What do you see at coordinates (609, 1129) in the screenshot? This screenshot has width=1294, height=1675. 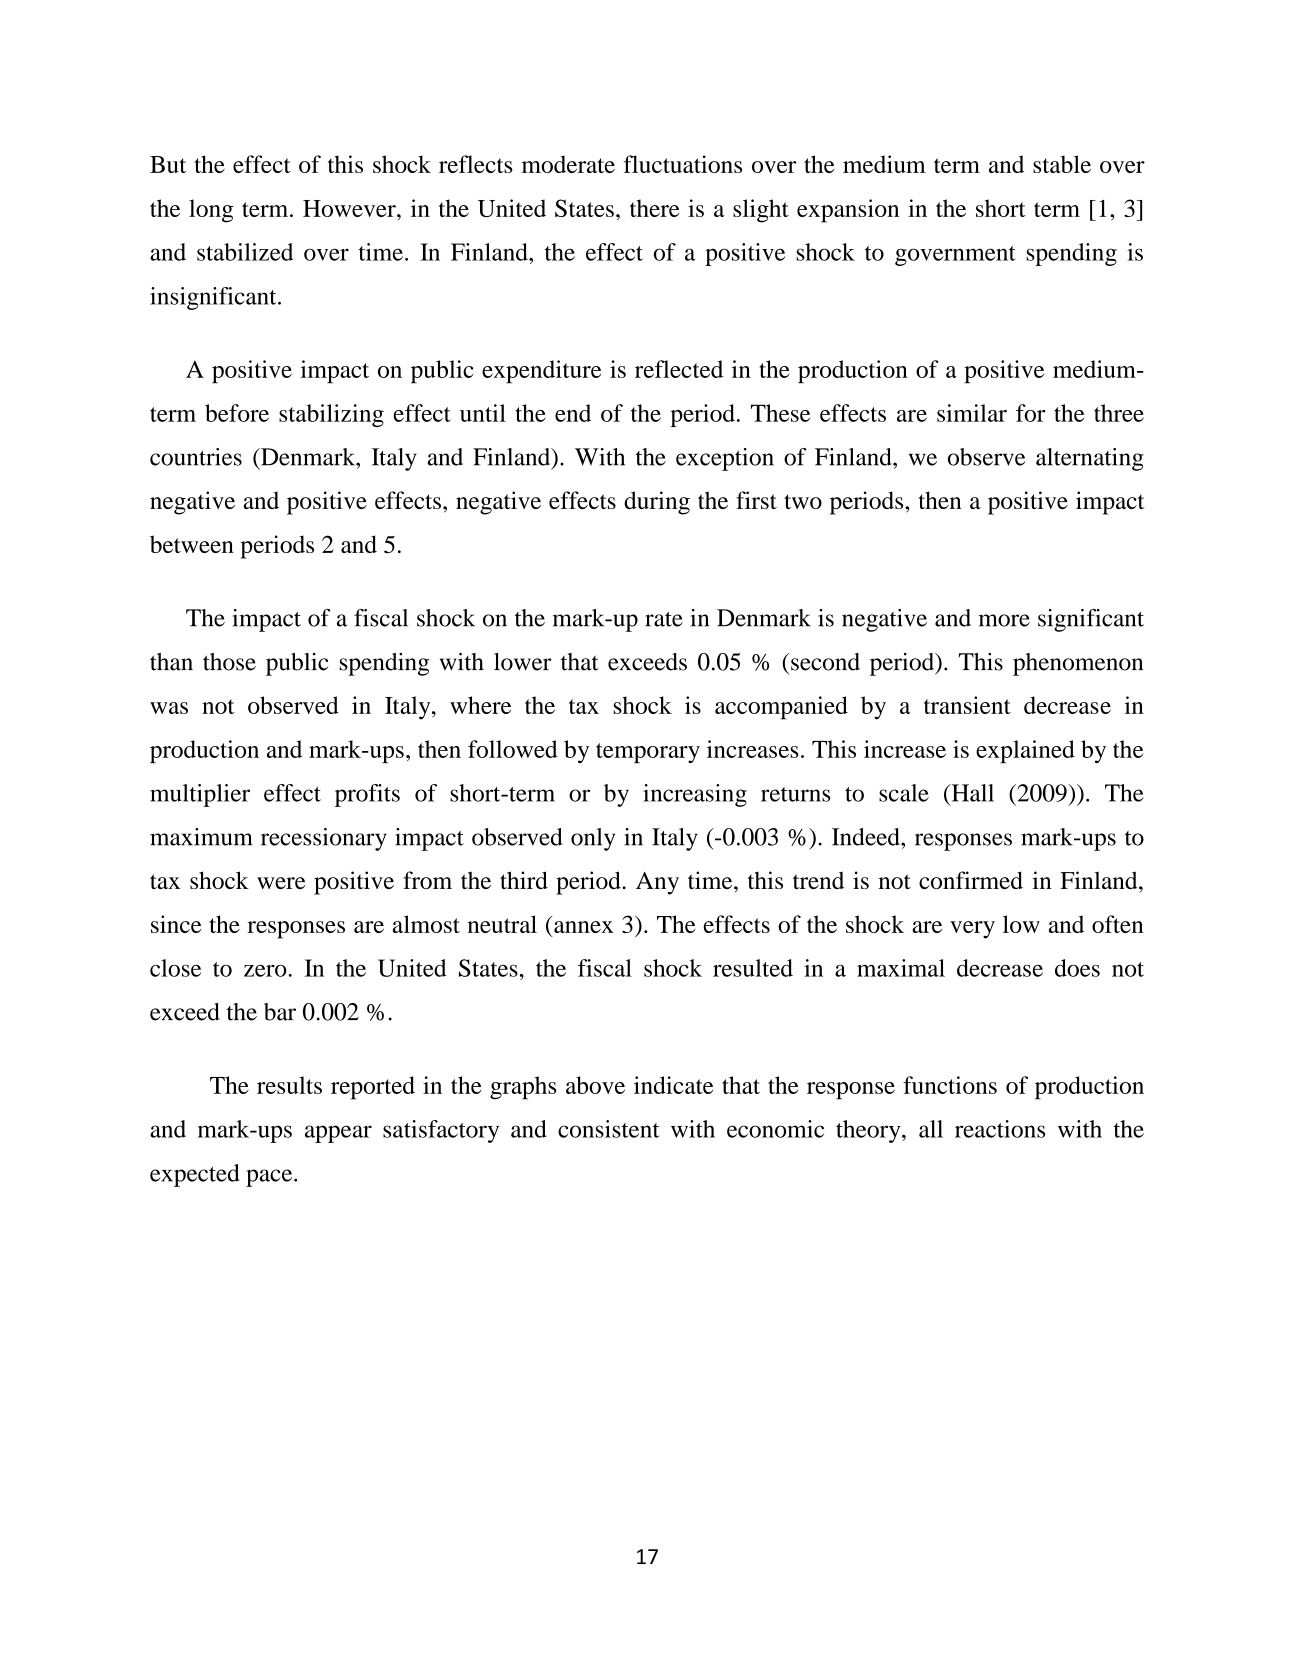 I see `consistent` at bounding box center [609, 1129].
